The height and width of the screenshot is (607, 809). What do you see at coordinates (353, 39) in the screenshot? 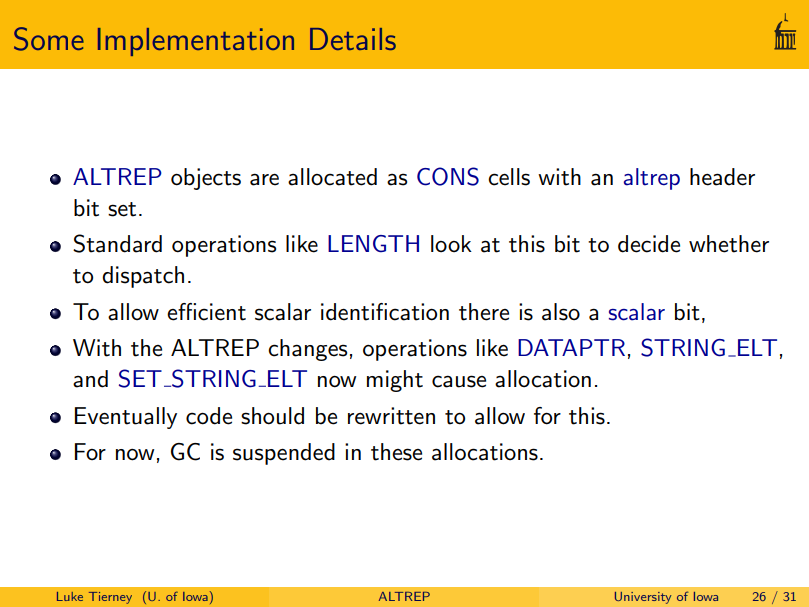
I see `Details` at bounding box center [353, 39].
